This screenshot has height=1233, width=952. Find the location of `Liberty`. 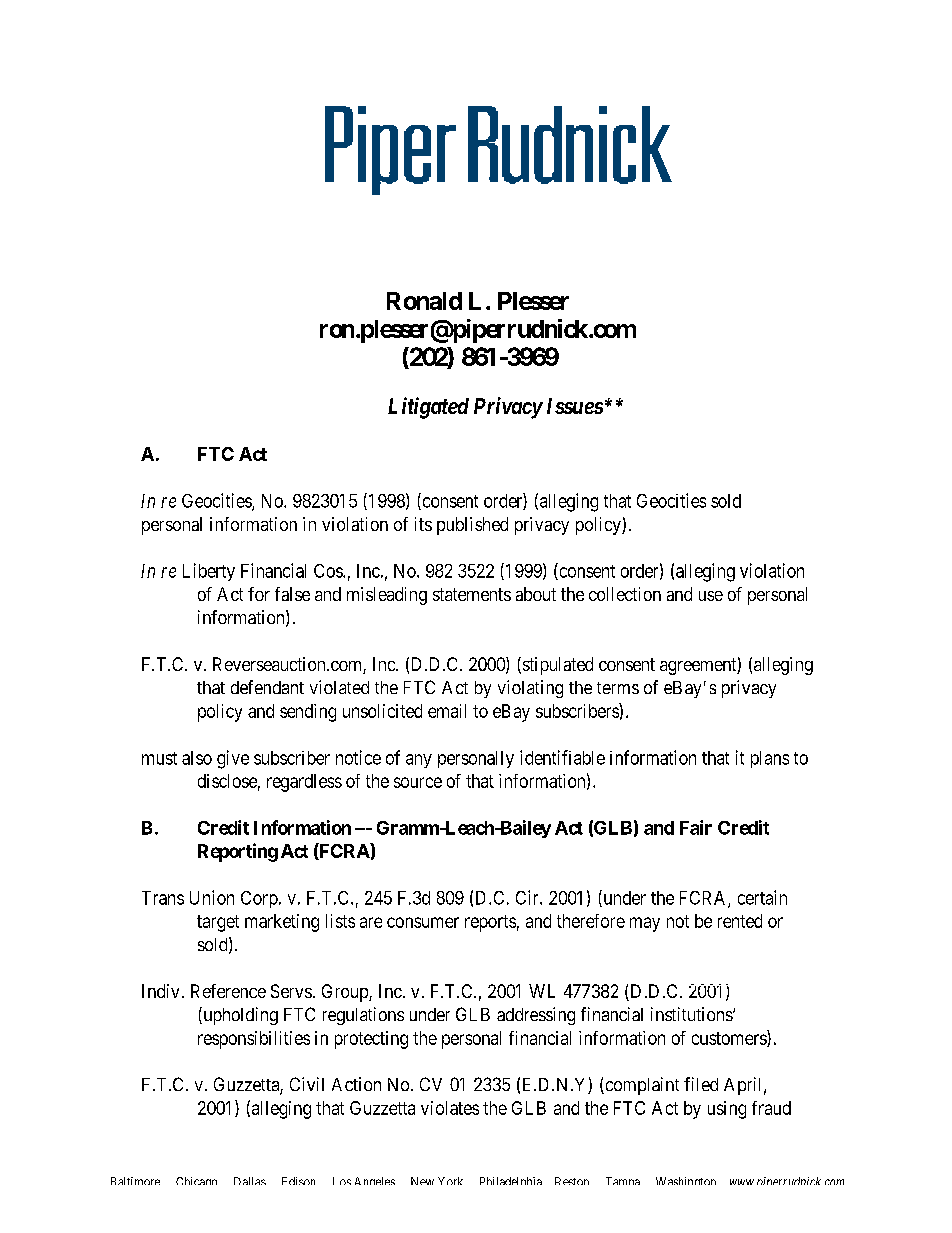

Liberty is located at coordinates (209, 572).
